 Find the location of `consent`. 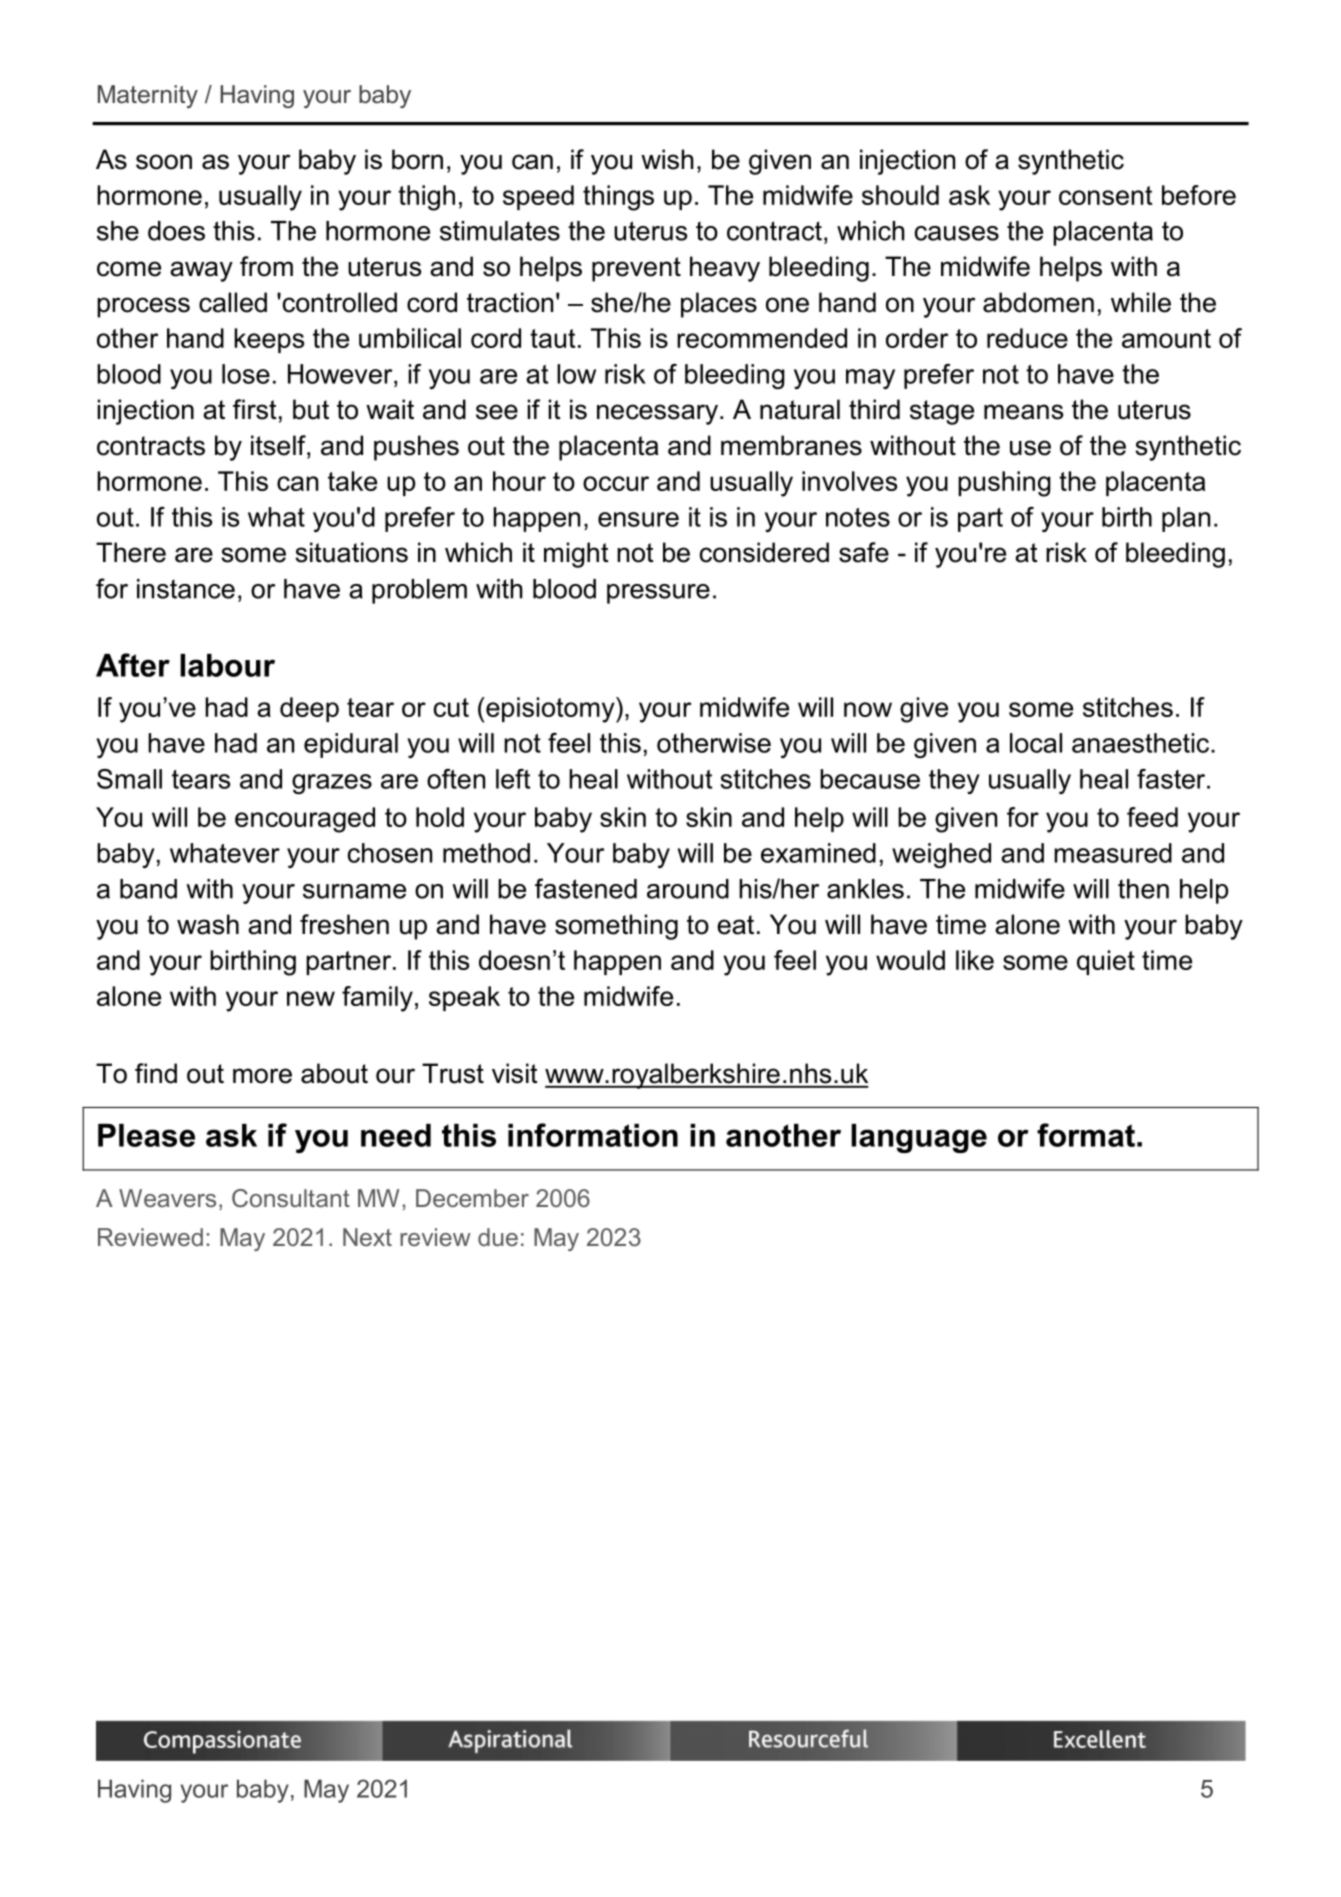

consent is located at coordinates (1105, 195).
